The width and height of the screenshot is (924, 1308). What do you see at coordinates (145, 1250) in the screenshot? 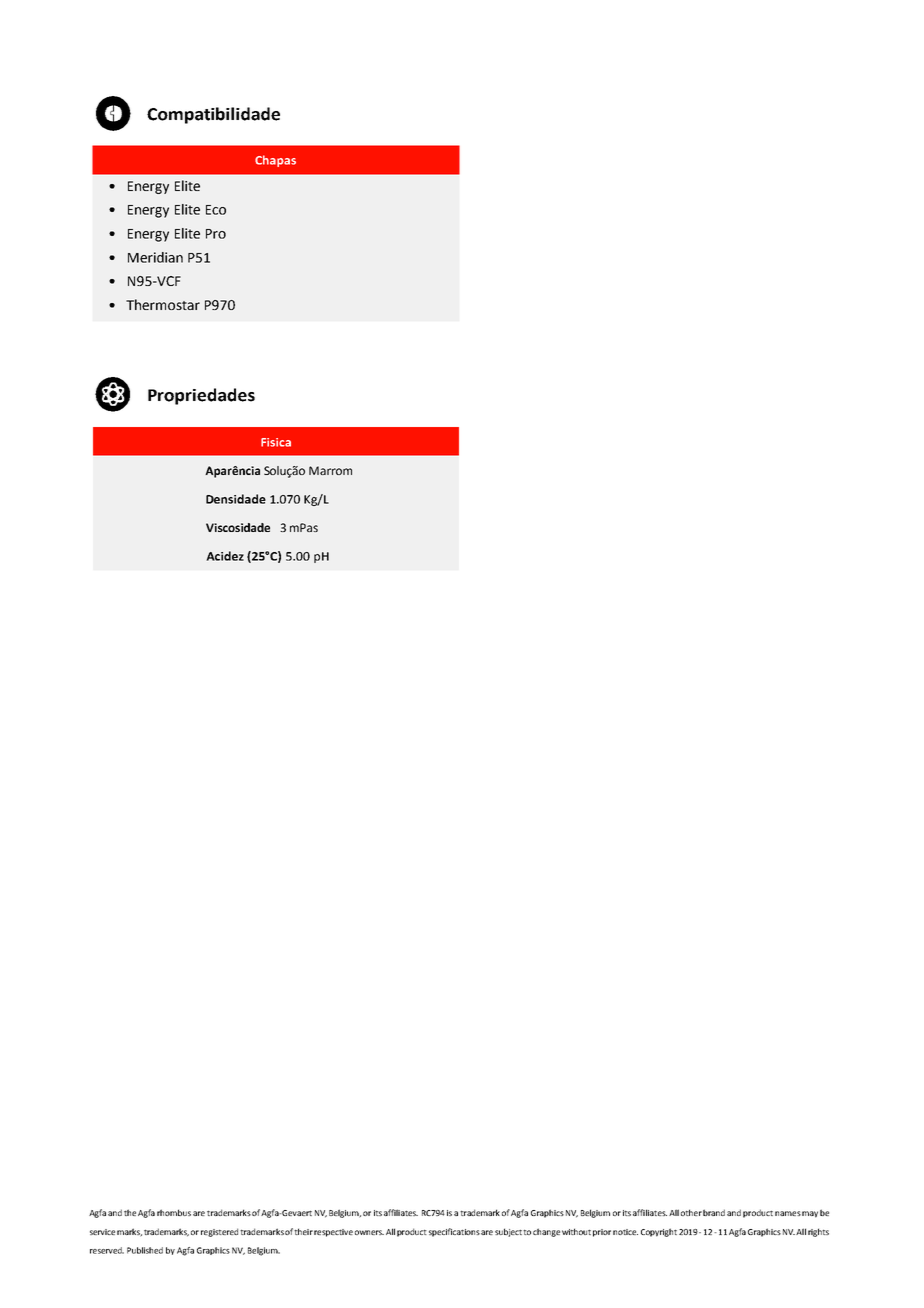
I see `Published` at bounding box center [145, 1250].
